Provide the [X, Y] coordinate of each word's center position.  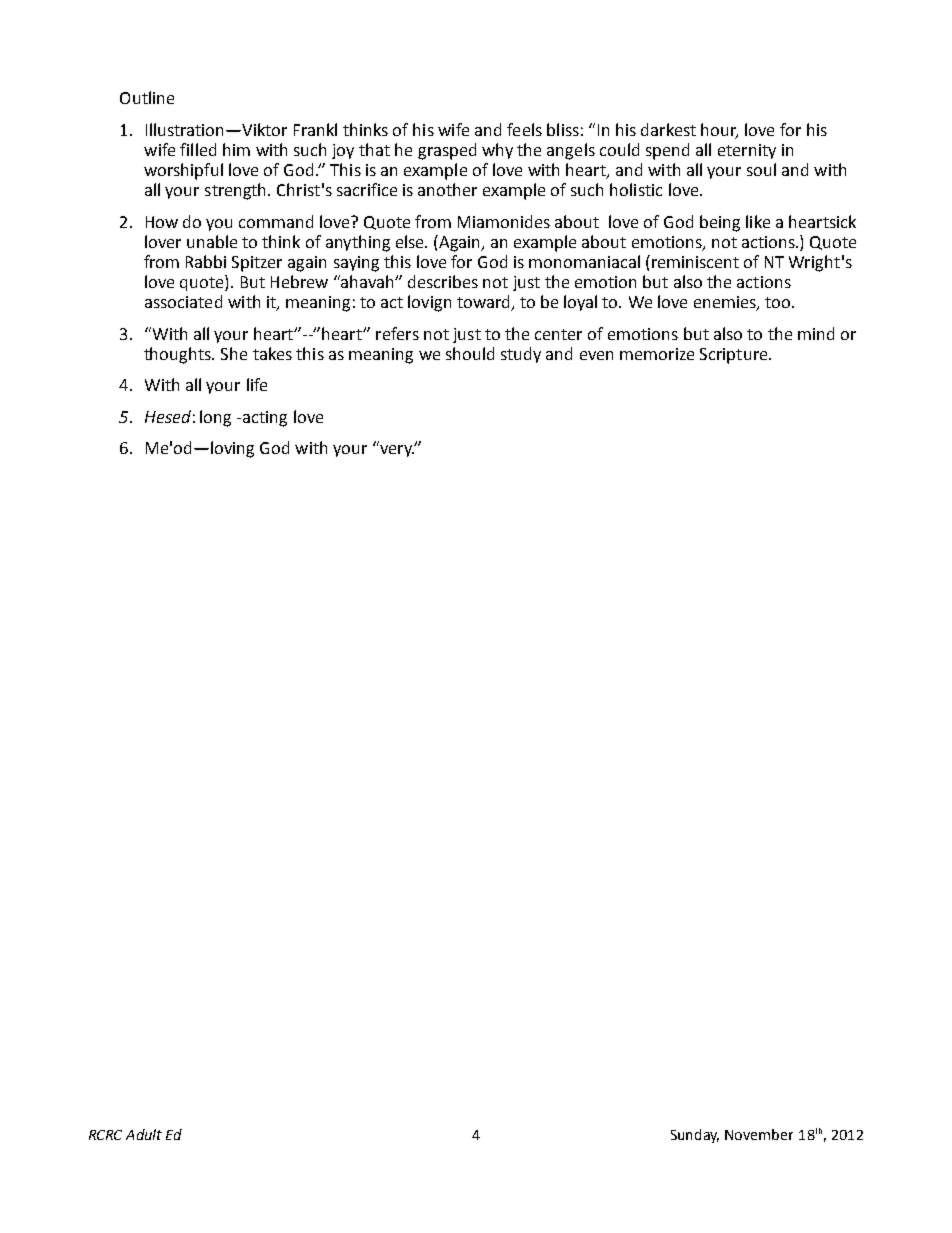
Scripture [735, 356]
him [236, 149]
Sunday [695, 1136]
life [257, 384]
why [497, 151]
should [470, 353]
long [215, 418]
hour [719, 130]
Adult [144, 1134]
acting [265, 419]
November [759, 1134]
